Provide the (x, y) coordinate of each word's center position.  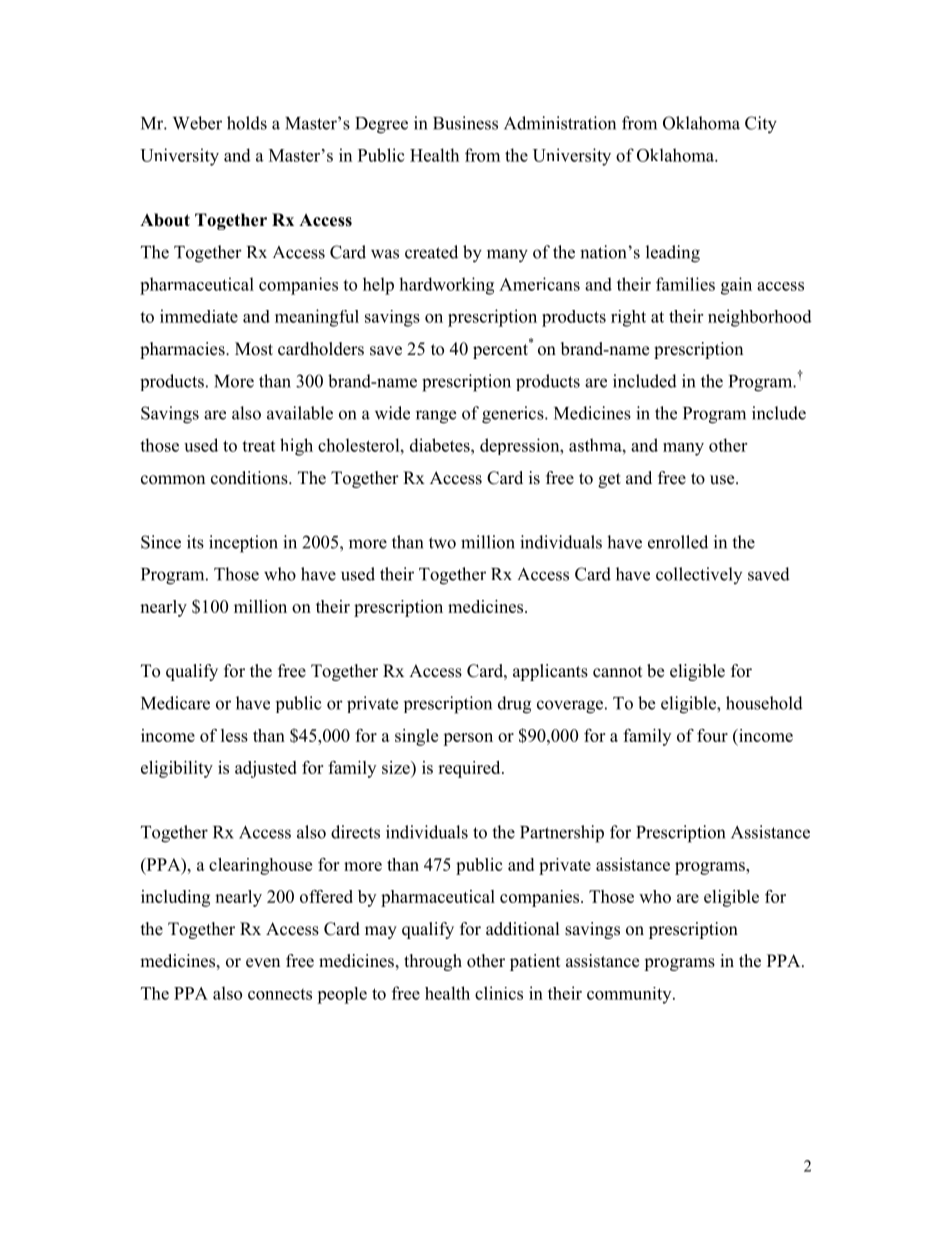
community (630, 995)
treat (258, 446)
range (436, 417)
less (234, 735)
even (263, 963)
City (761, 125)
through (433, 962)
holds (247, 123)
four (712, 735)
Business (465, 123)
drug (514, 705)
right (628, 318)
